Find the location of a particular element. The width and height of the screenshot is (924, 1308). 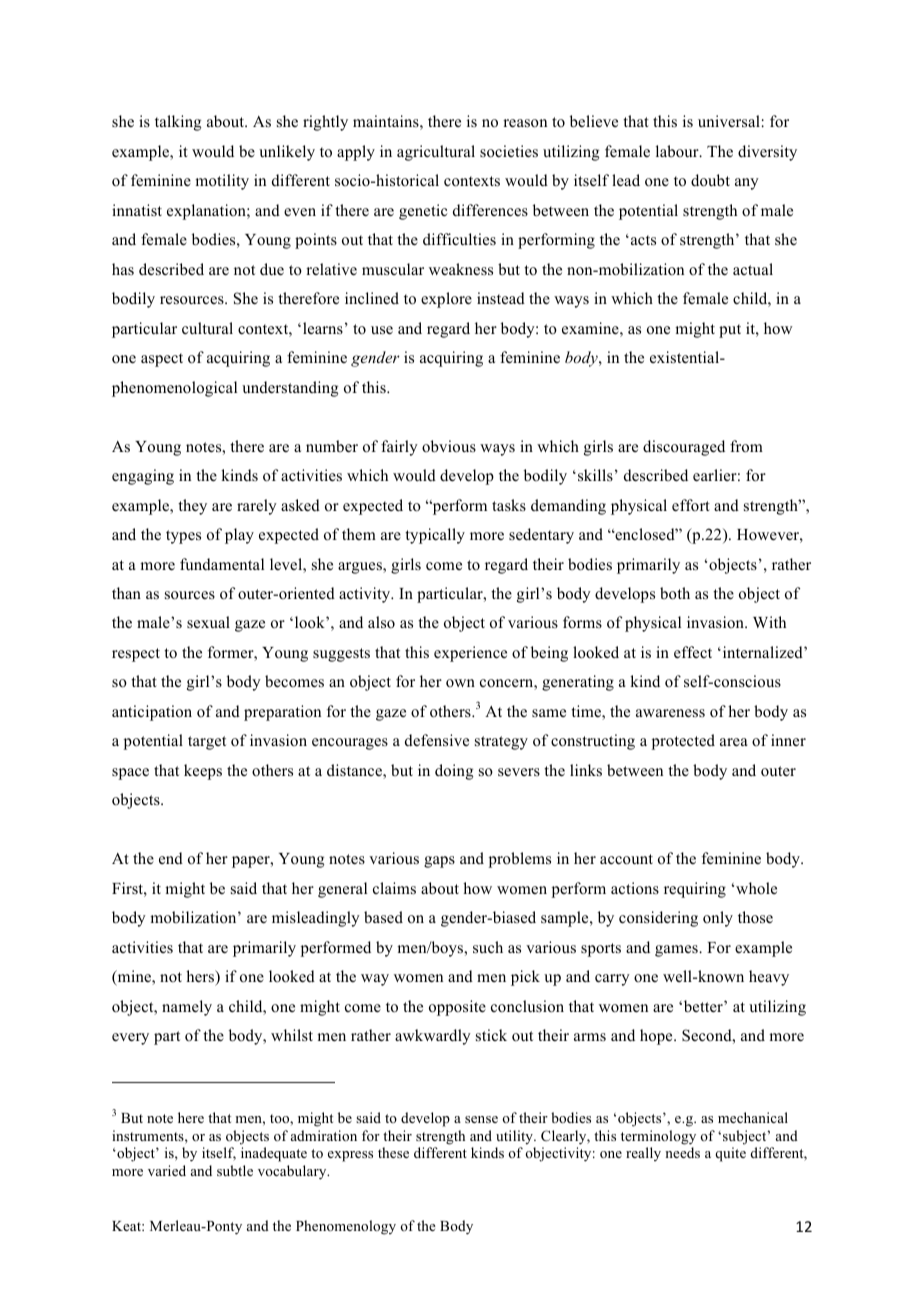

typically is located at coordinates (435, 536).
